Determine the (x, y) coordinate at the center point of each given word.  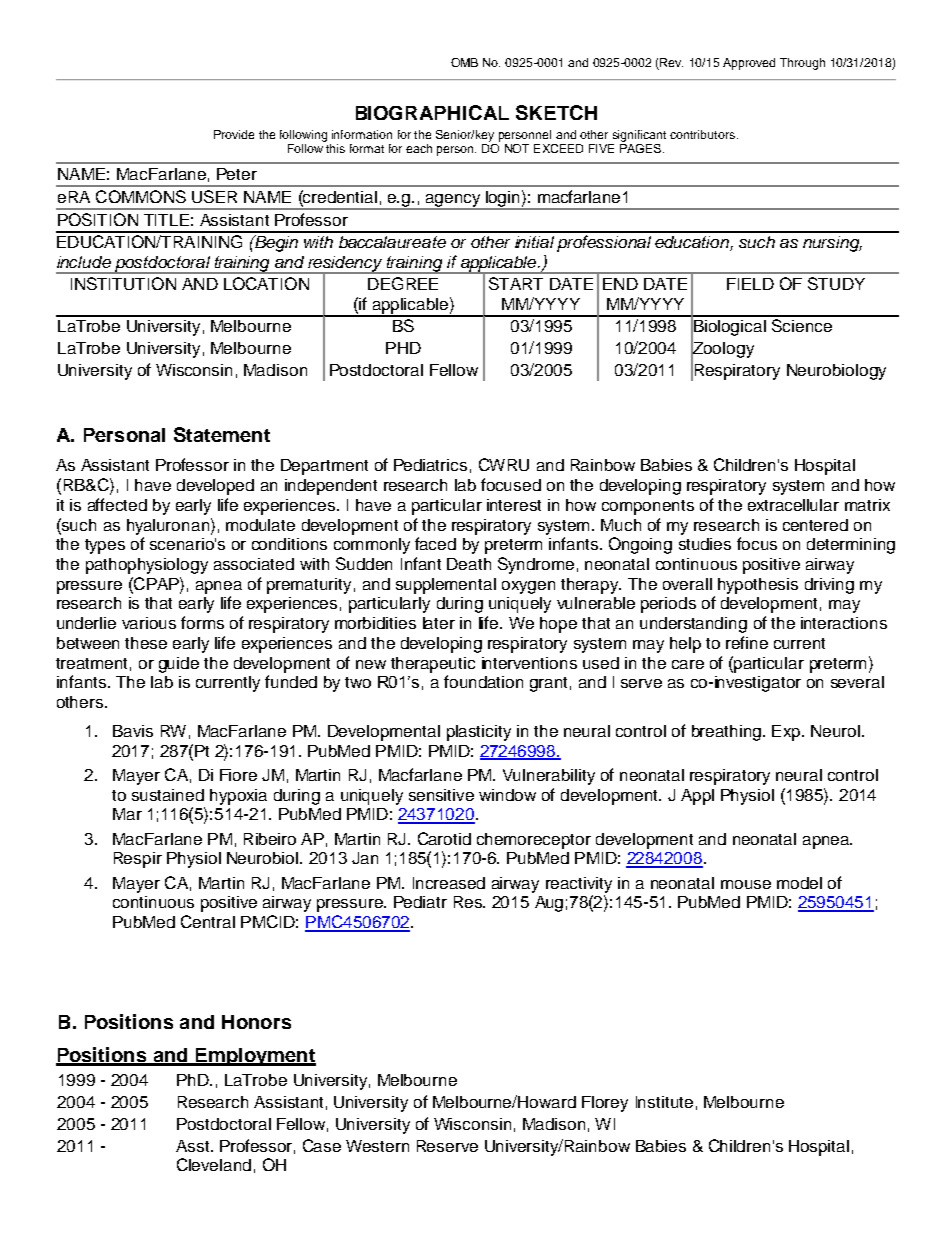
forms (202, 622)
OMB (464, 62)
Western (377, 1146)
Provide (234, 134)
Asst (194, 1146)
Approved (749, 64)
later (439, 623)
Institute (664, 1102)
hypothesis (758, 586)
